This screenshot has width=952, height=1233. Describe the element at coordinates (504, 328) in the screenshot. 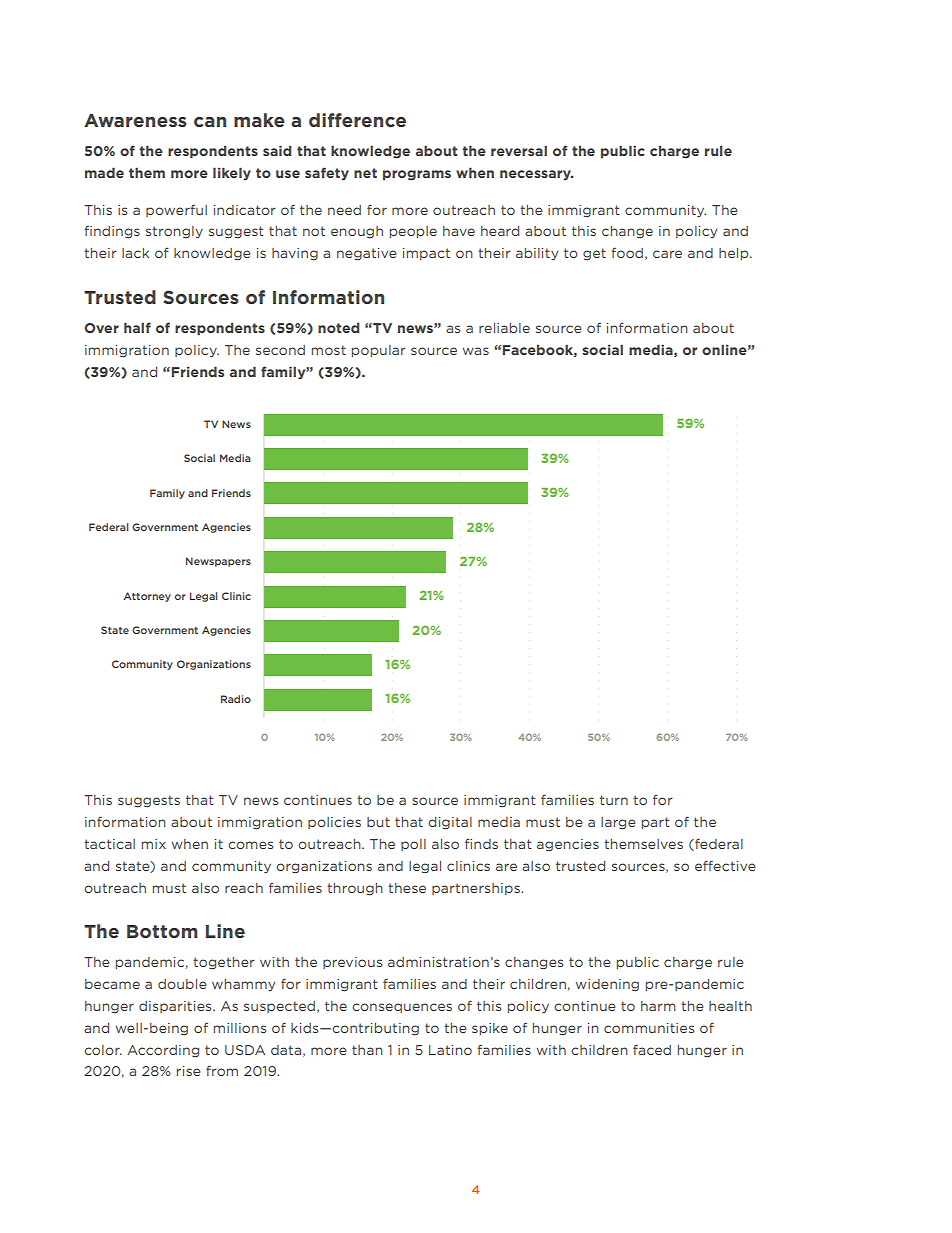

I see `reliable` at that location.
